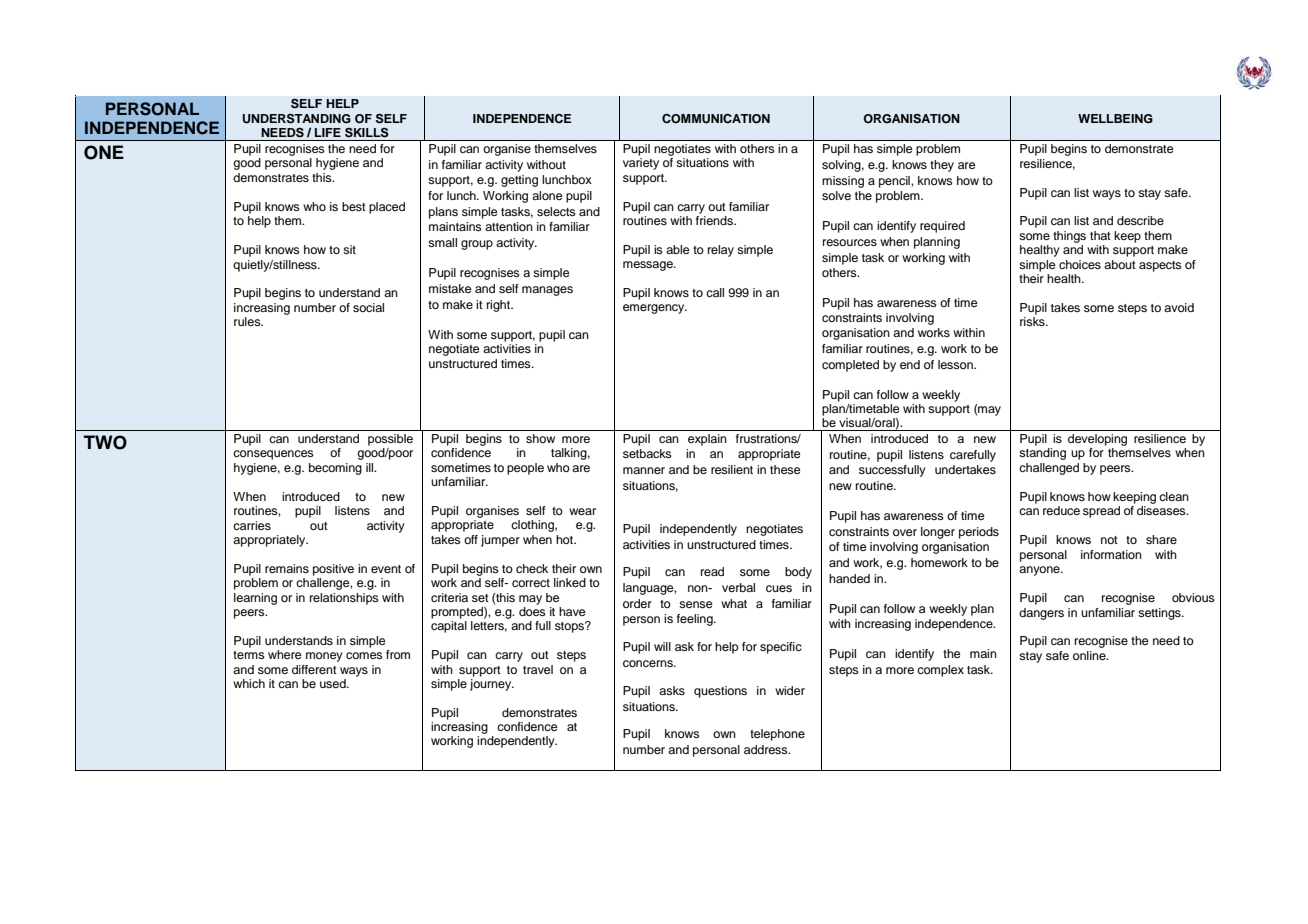 The width and height of the page is (1308, 924). I want to click on completed, so click(850, 366).
